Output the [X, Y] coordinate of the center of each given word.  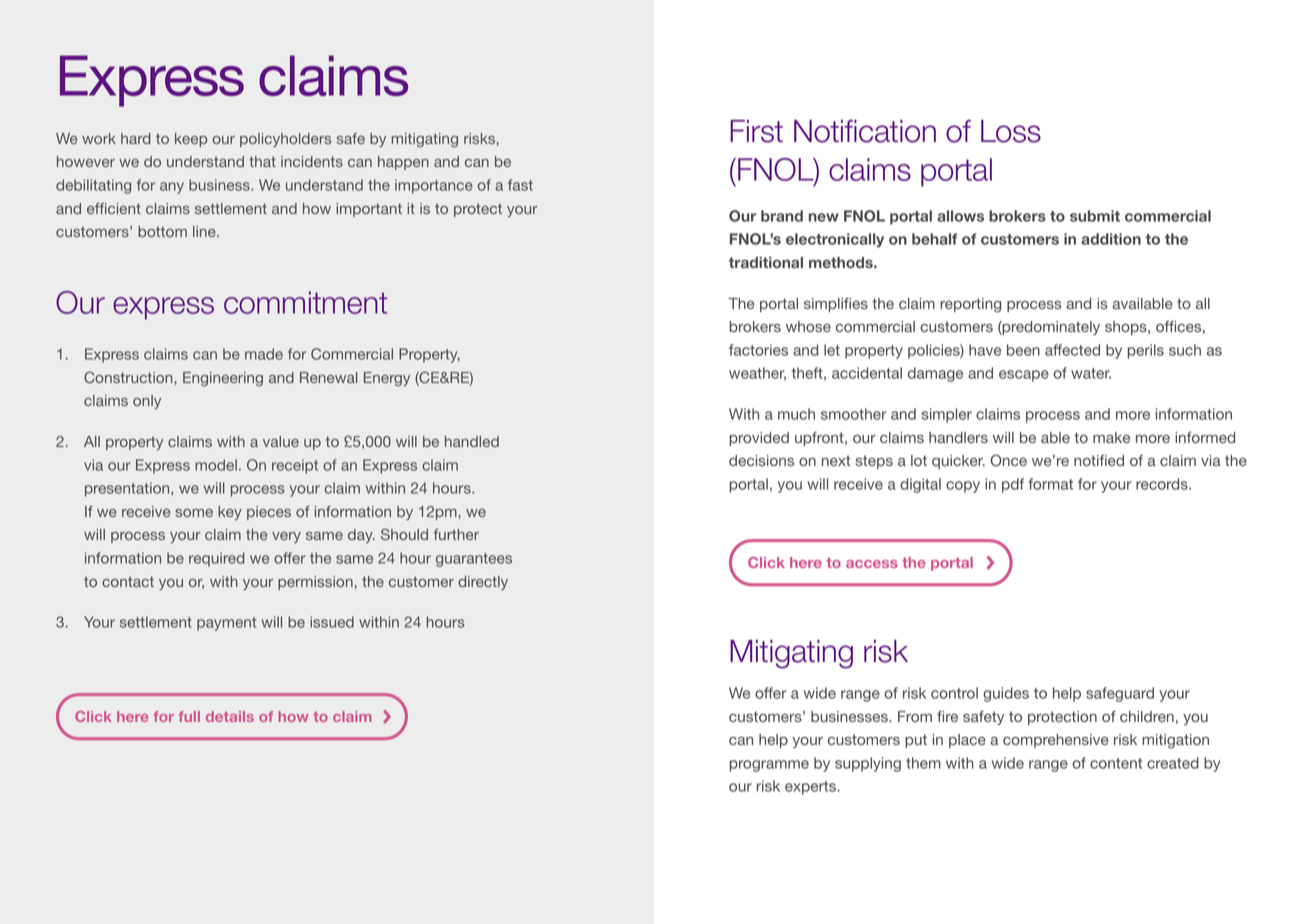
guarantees [474, 560]
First [756, 131]
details [230, 716]
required [217, 559]
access [872, 564]
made [264, 354]
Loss [1011, 131]
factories [758, 350]
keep [191, 140]
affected [1072, 350]
